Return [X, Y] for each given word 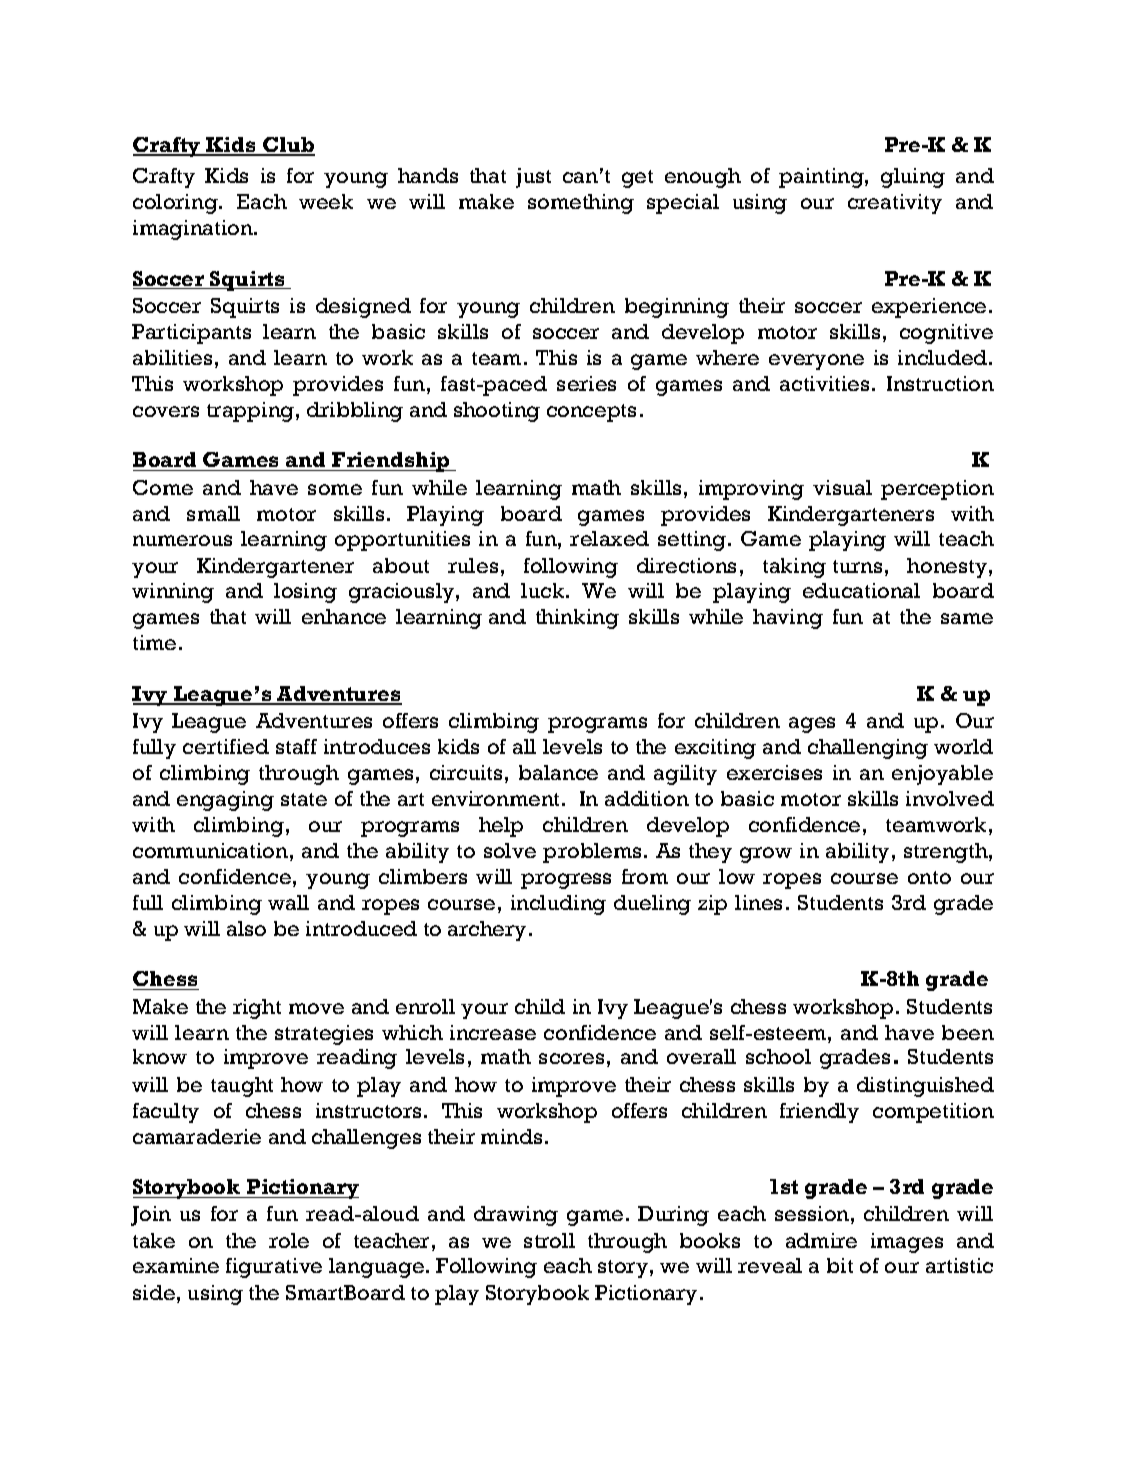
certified [226, 746]
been [968, 1032]
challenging [868, 749]
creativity [895, 204]
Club [288, 146]
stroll [549, 1240]
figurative [274, 1268]
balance [558, 772]
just [533, 178]
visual [842, 487]
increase [493, 1032]
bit [840, 1265]
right [257, 1009]
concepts [591, 413]
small [213, 513]
